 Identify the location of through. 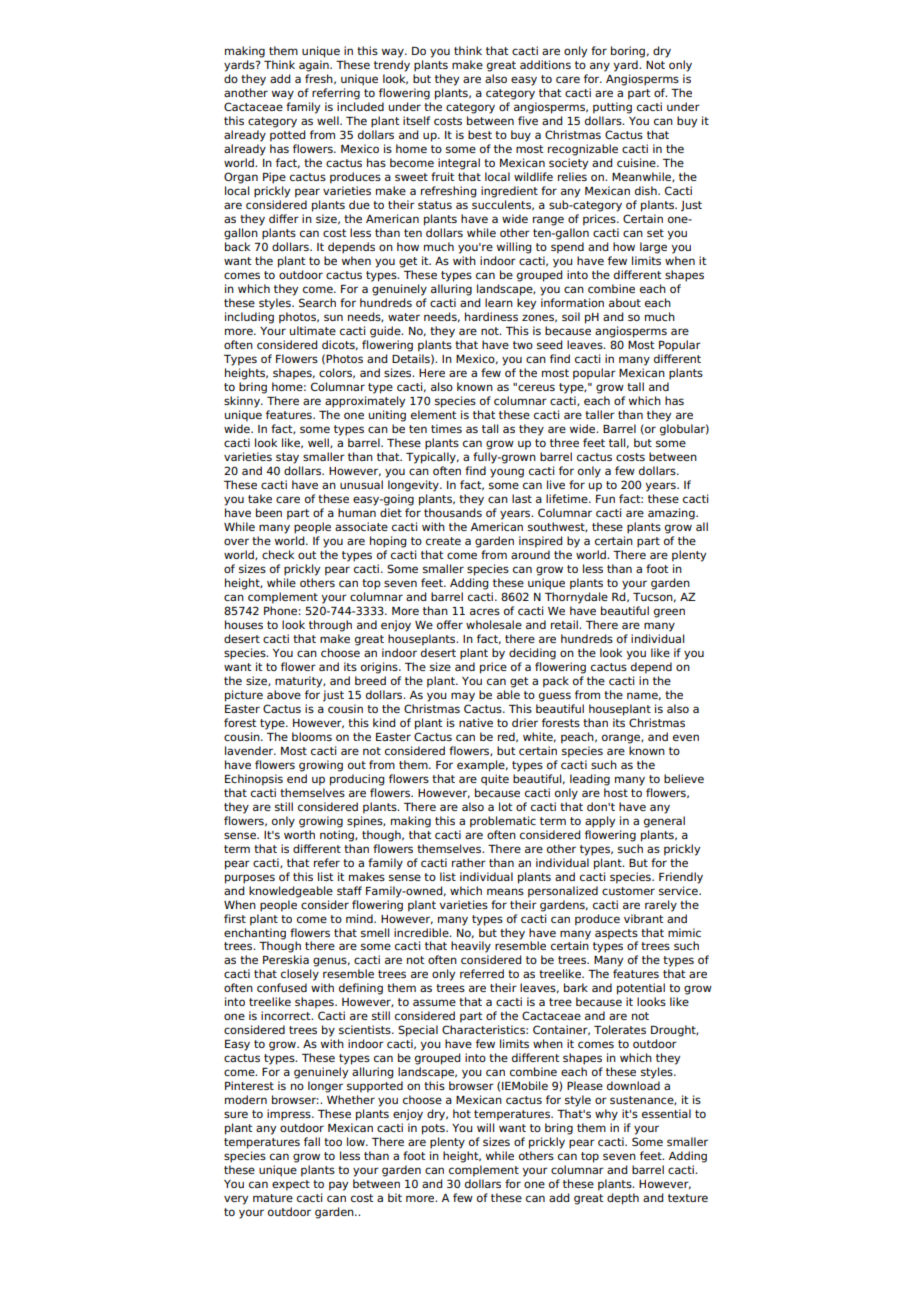
(330, 626).
